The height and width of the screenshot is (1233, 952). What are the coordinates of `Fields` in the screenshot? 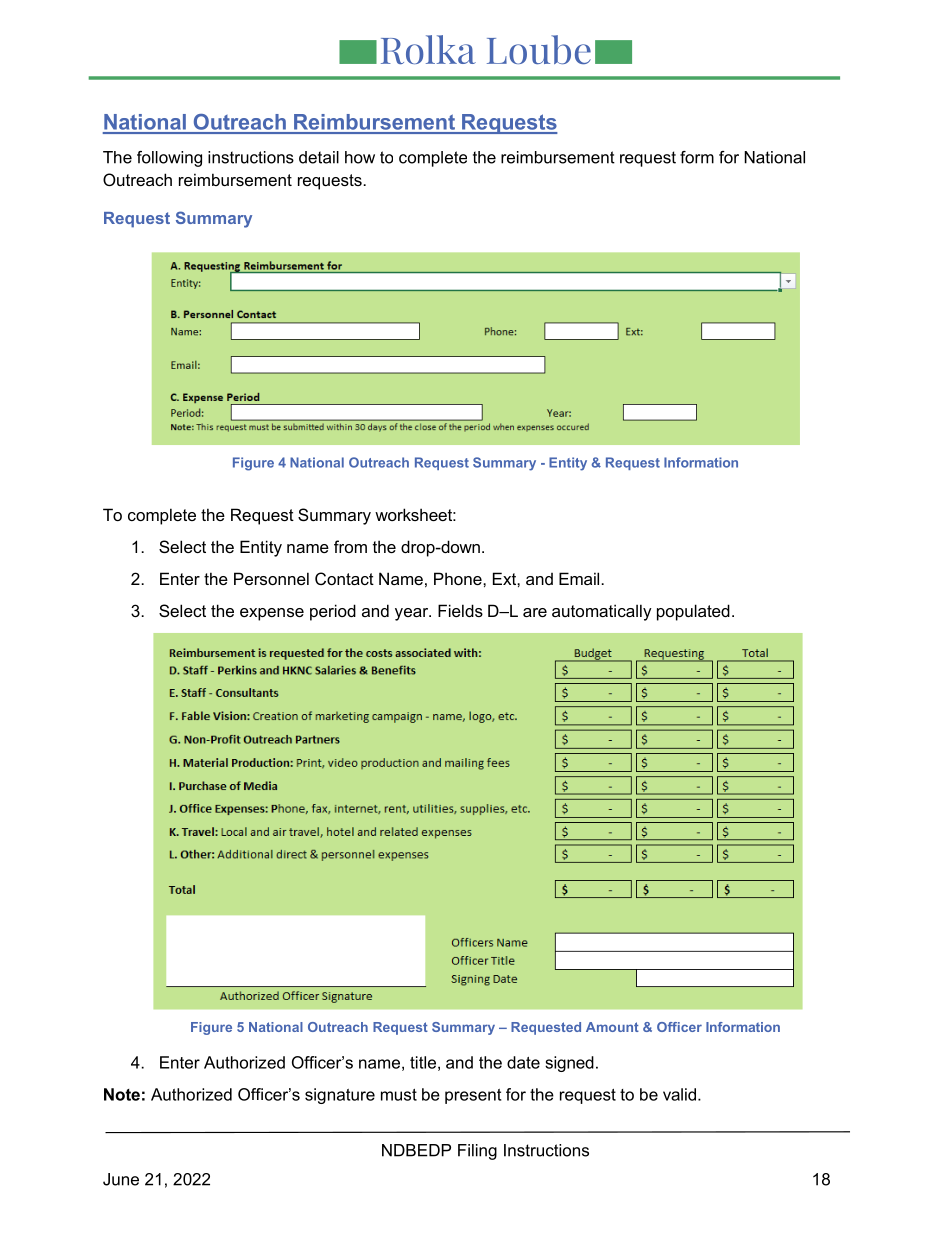 It's located at (460, 610).
